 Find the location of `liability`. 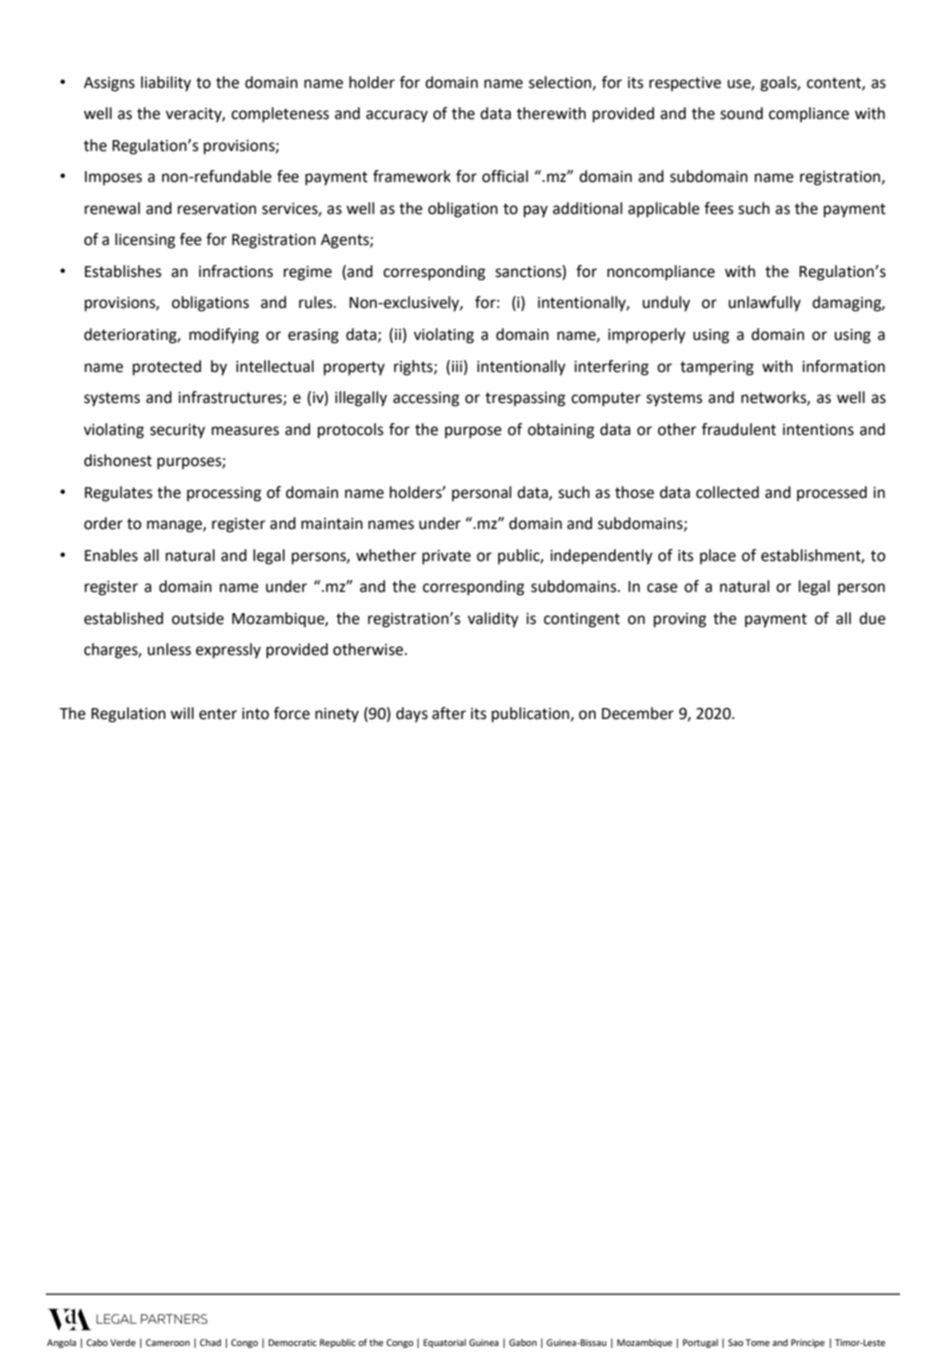

liability is located at coordinates (166, 84).
